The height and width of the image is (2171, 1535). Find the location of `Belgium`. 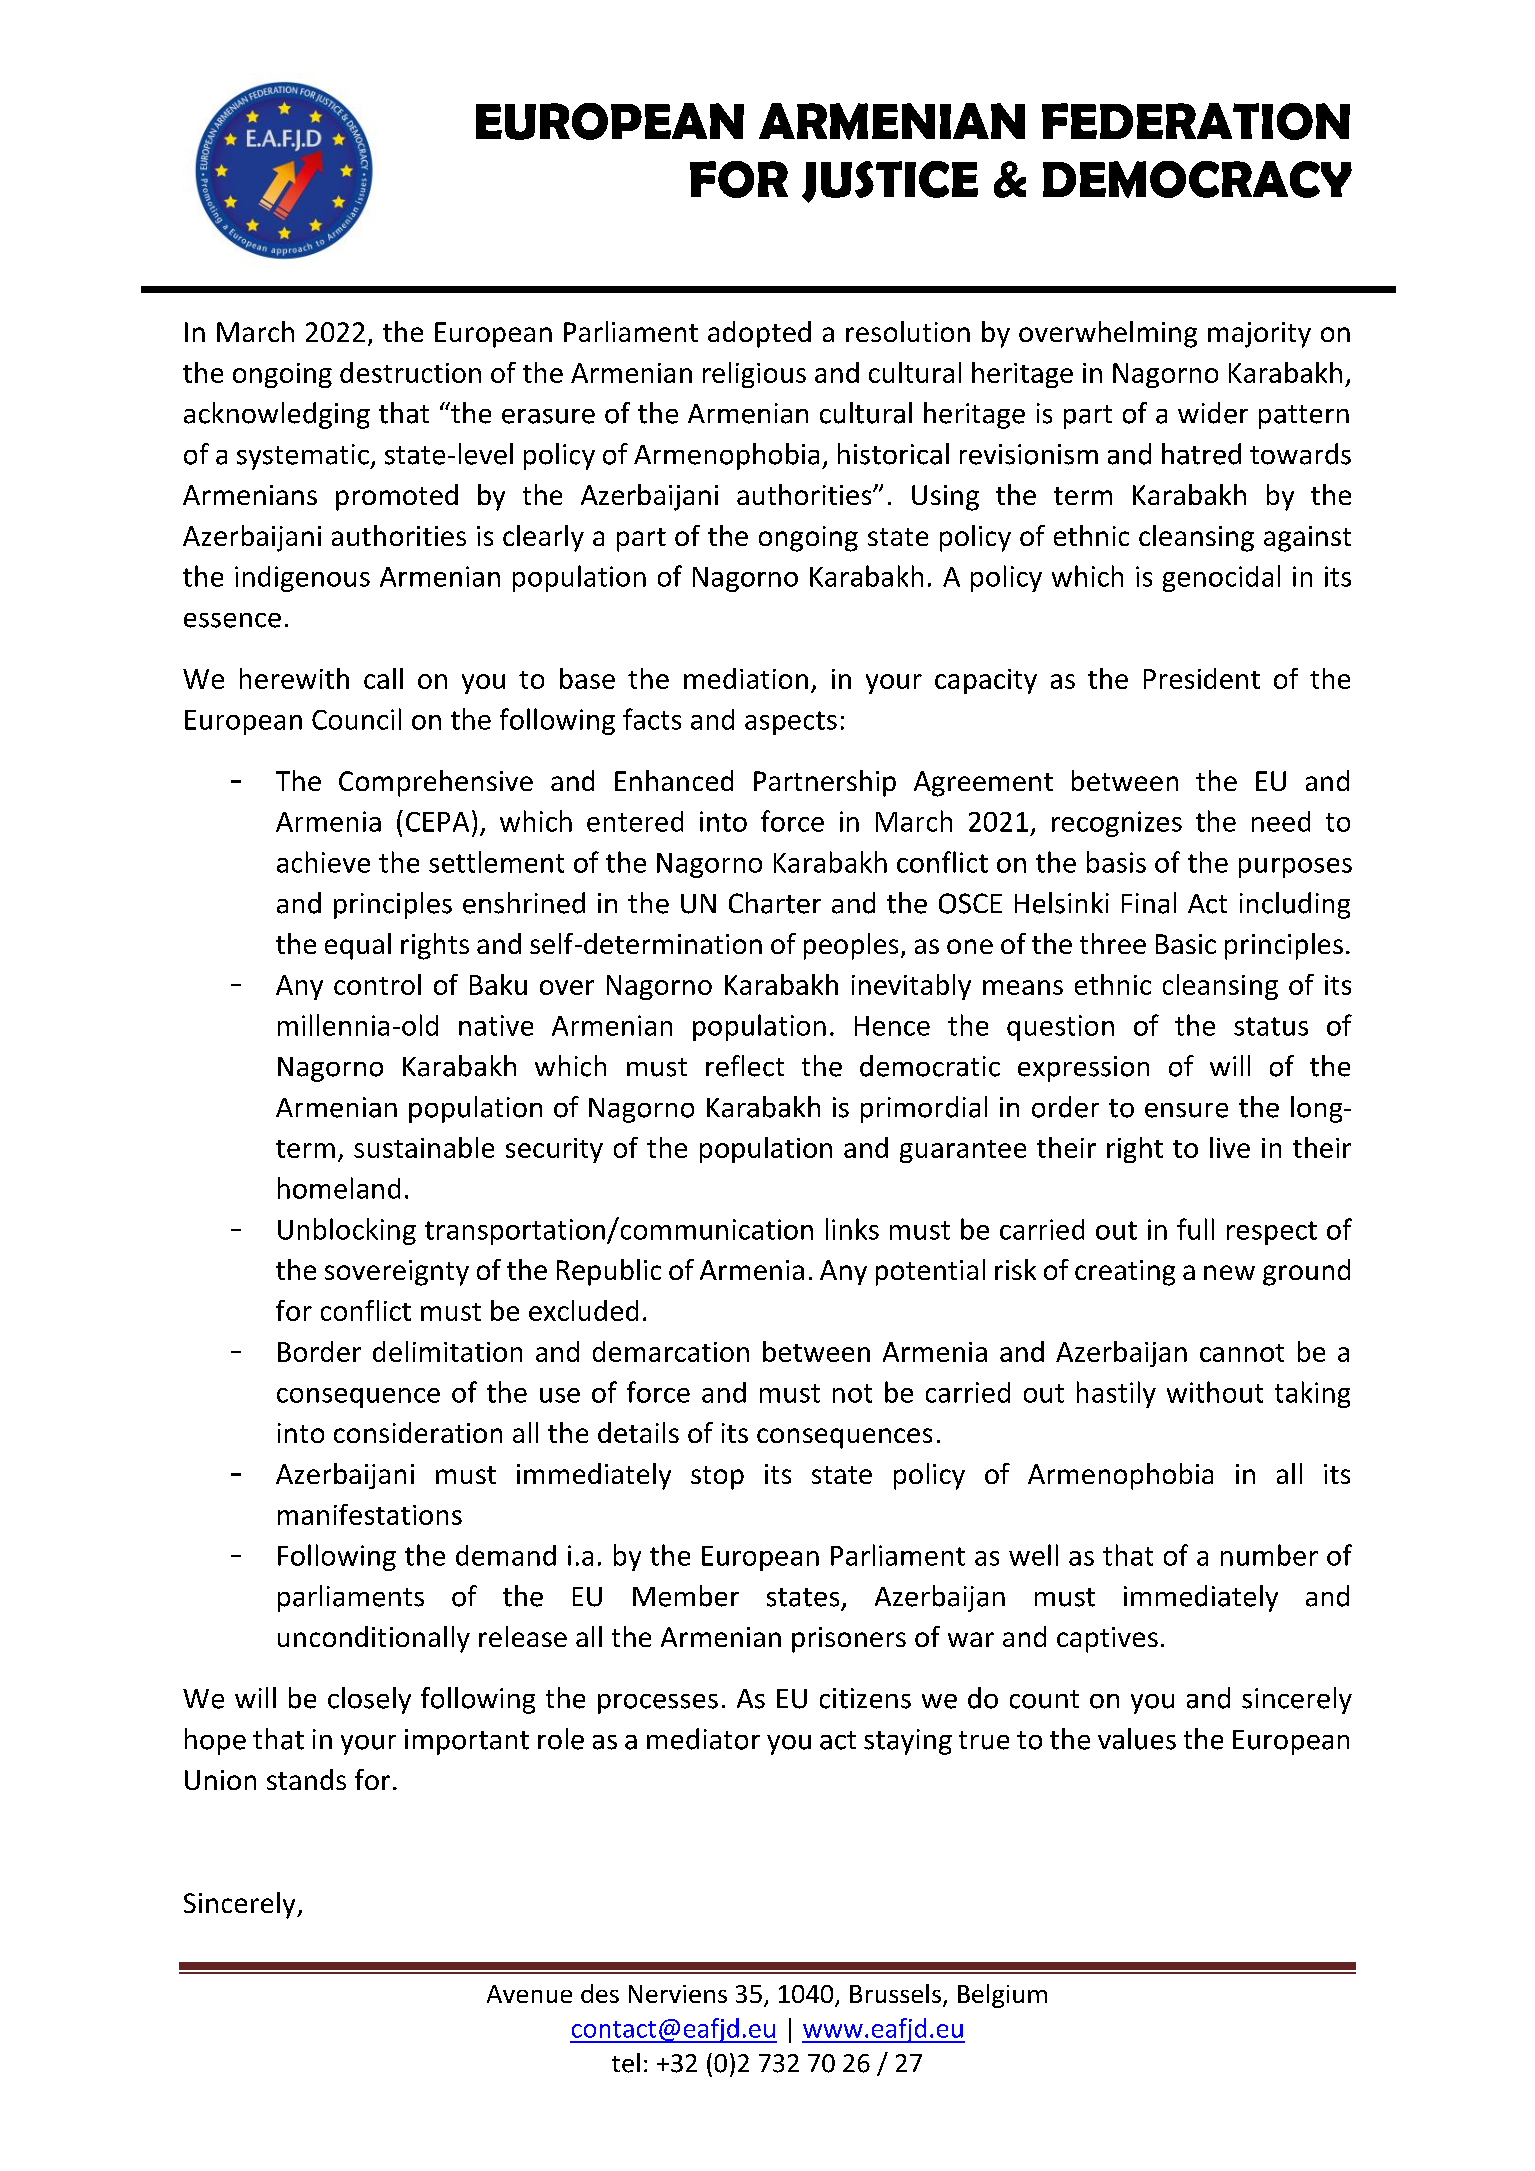

Belgium is located at coordinates (1002, 1996).
